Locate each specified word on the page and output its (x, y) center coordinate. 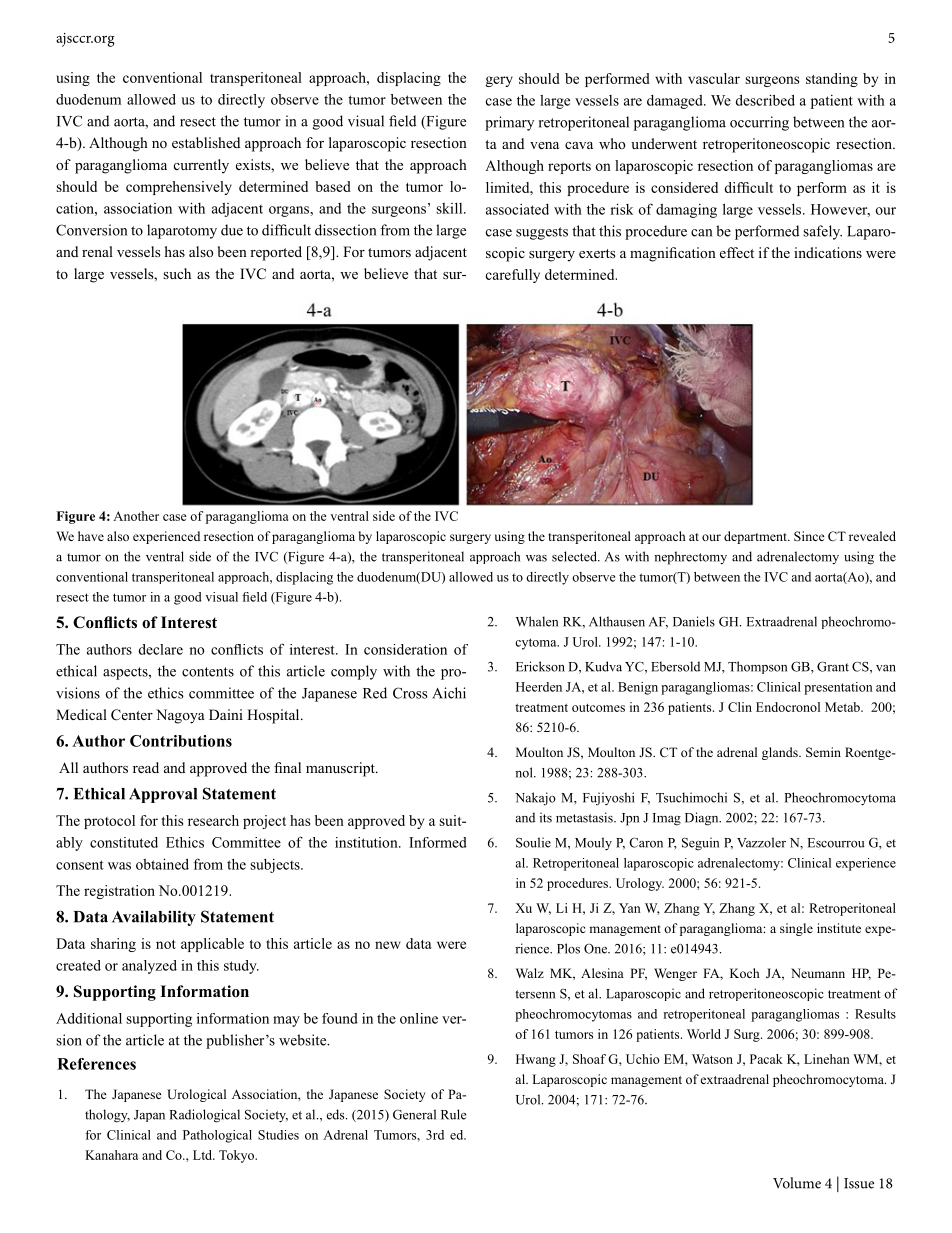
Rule (453, 1114)
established (206, 142)
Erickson (540, 666)
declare (161, 649)
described (765, 100)
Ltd (204, 1155)
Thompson (757, 667)
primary (509, 123)
